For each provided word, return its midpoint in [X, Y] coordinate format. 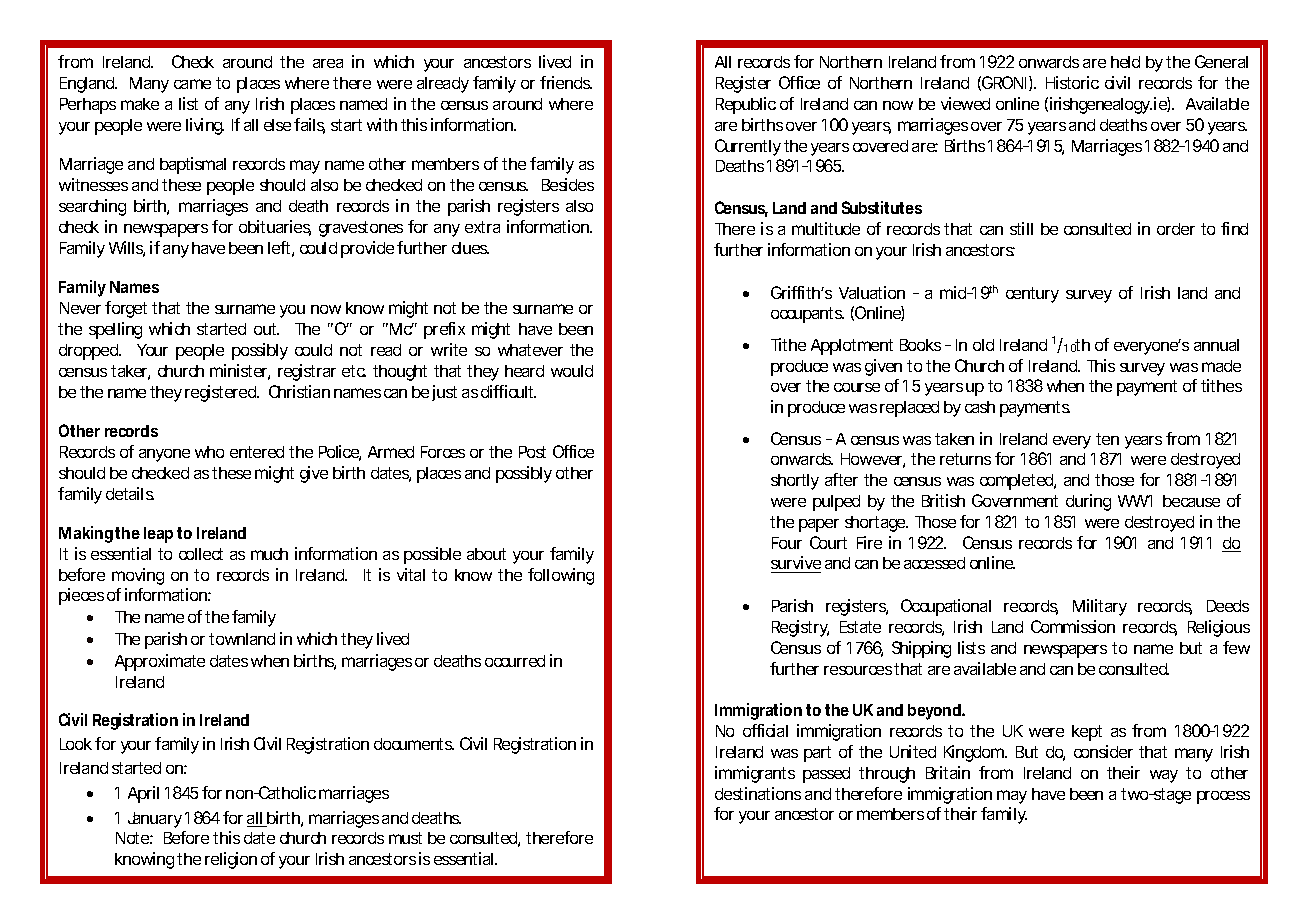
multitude [826, 228]
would [572, 371]
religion [231, 860]
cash [980, 407]
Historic [1072, 82]
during [1088, 502]
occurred [515, 661]
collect [201, 554]
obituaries [275, 228]
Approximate [160, 662]
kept [1087, 733]
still [1021, 228]
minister [240, 372]
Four [787, 543]
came [192, 84]
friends [566, 82]
